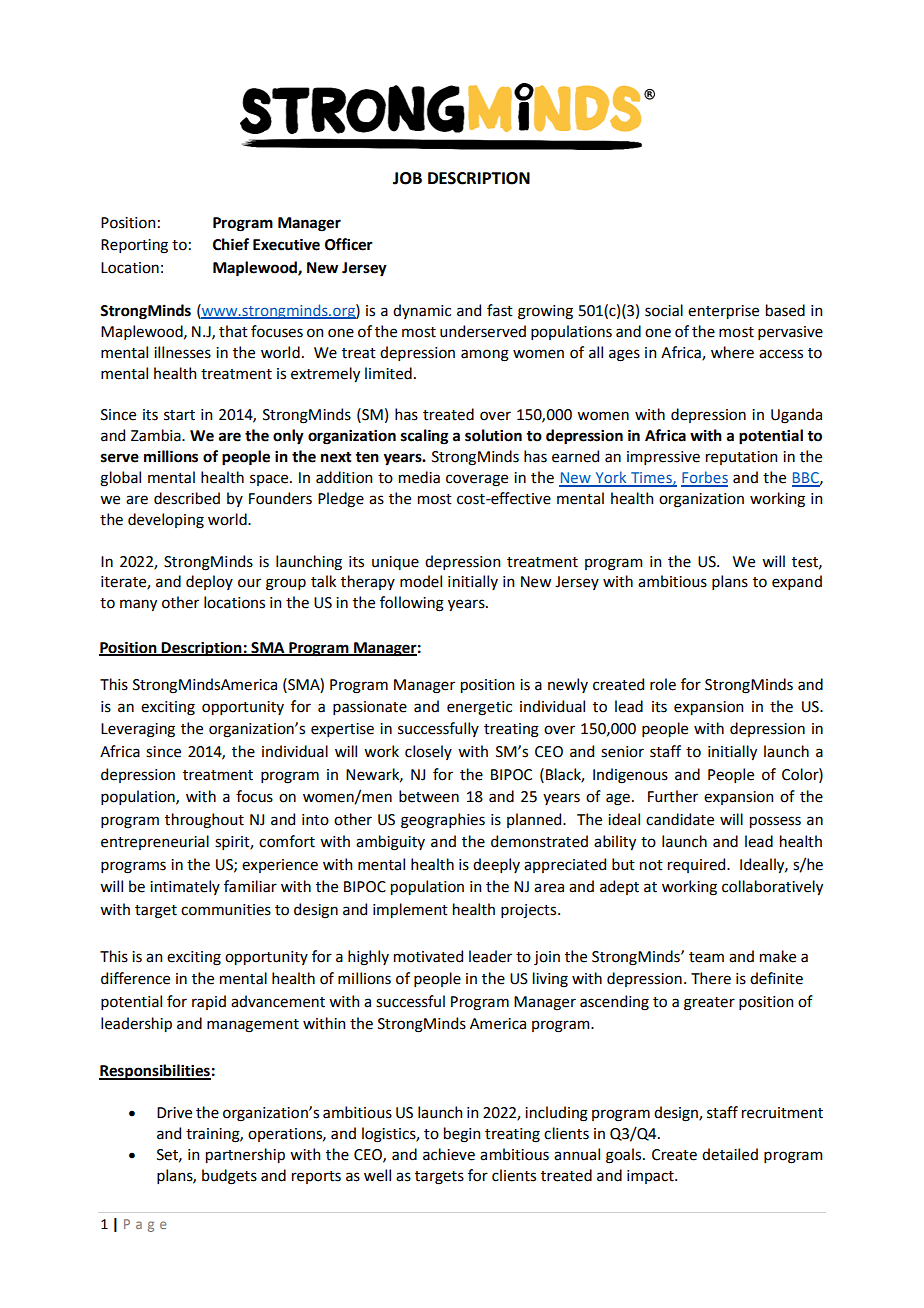  Describe the element at coordinates (704, 478) in the screenshot. I see `Forbes` at that location.
